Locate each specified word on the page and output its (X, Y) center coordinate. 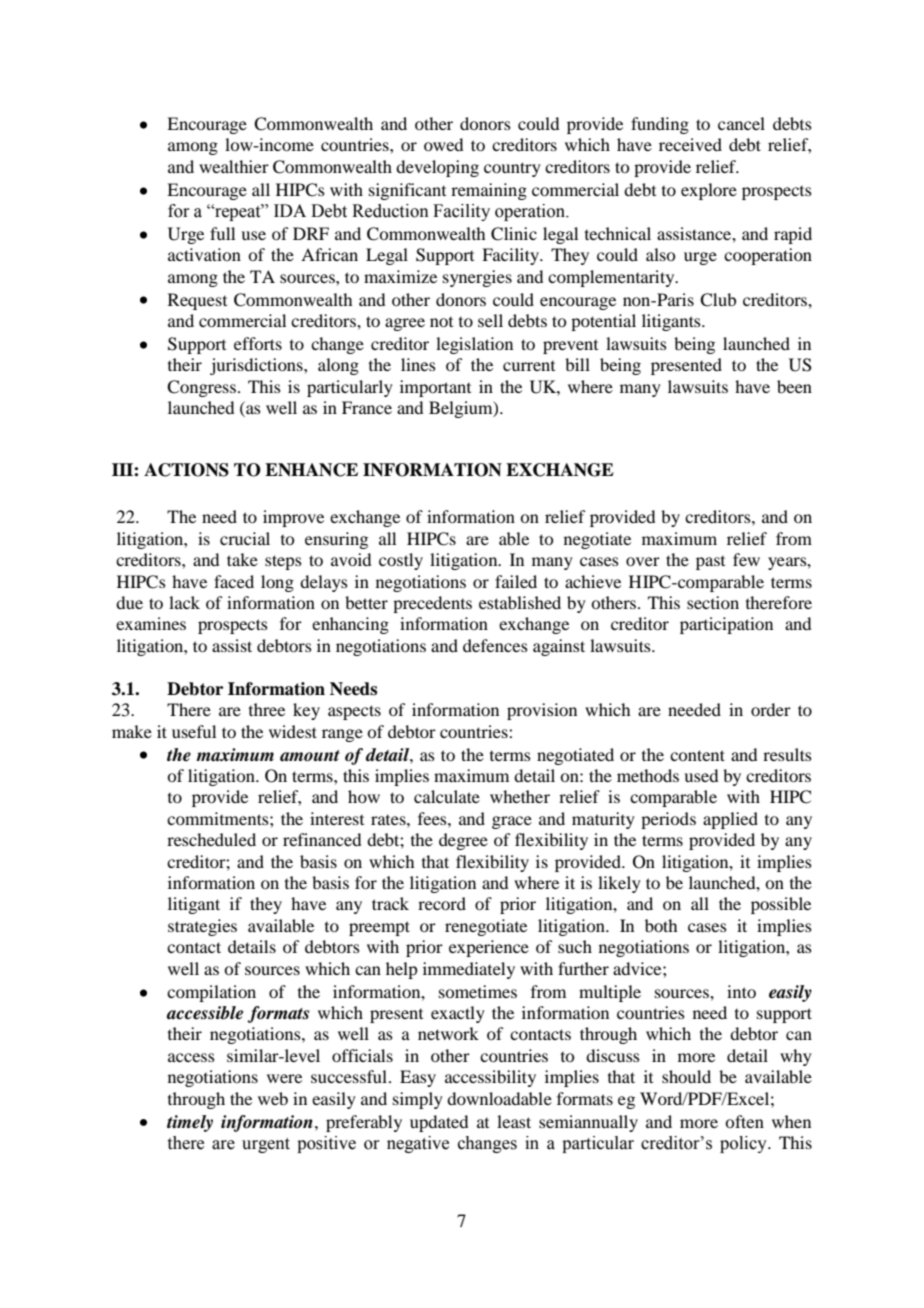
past (710, 563)
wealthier (234, 166)
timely (190, 1123)
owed (443, 144)
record (442, 903)
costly (401, 561)
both (661, 925)
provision (542, 711)
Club (718, 300)
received (690, 144)
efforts (258, 343)
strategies (202, 927)
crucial (245, 538)
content (697, 755)
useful (194, 731)
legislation (474, 345)
